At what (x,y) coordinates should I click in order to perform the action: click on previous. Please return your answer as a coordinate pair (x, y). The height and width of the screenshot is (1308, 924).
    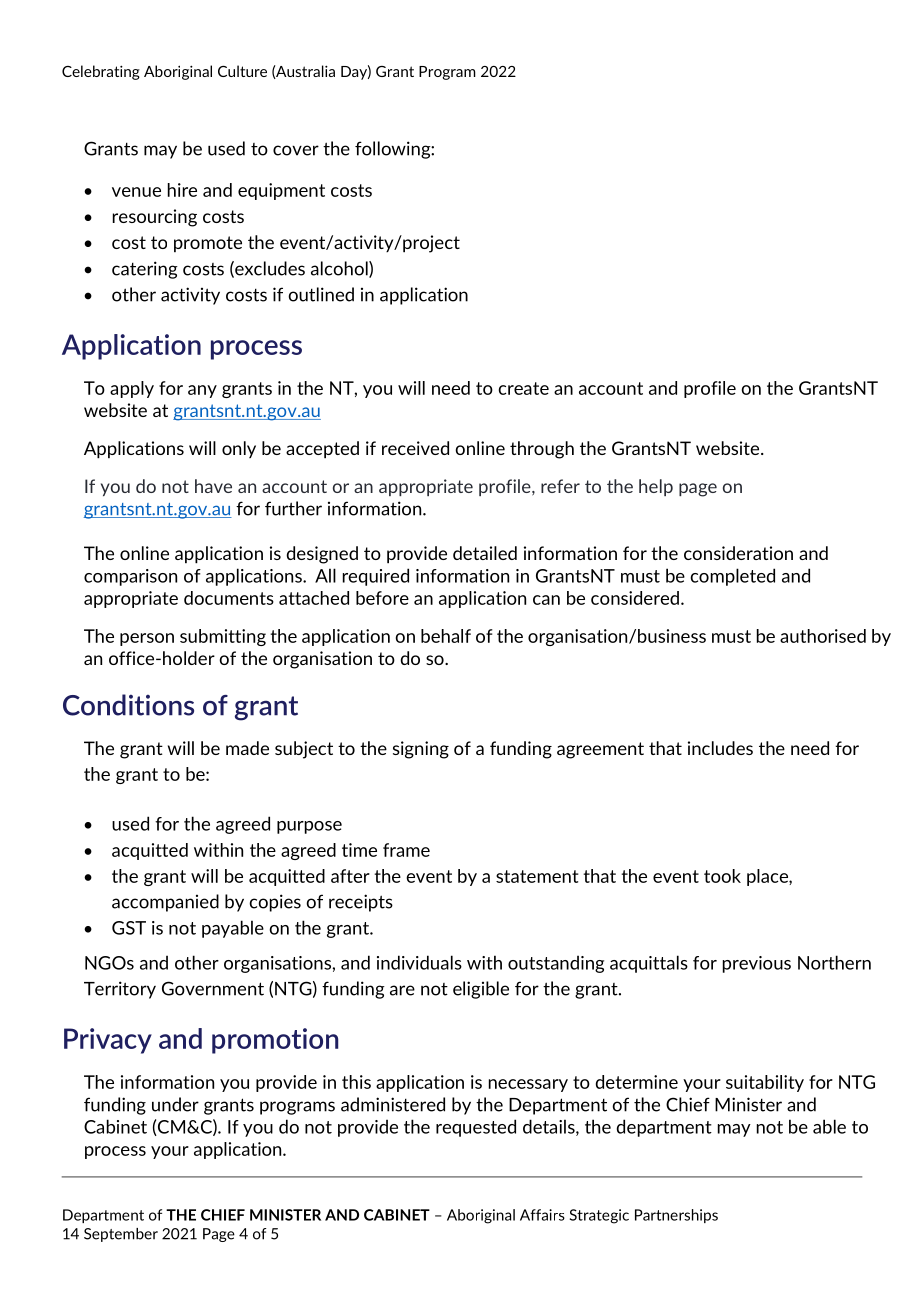
    Looking at the image, I should click on (757, 964).
